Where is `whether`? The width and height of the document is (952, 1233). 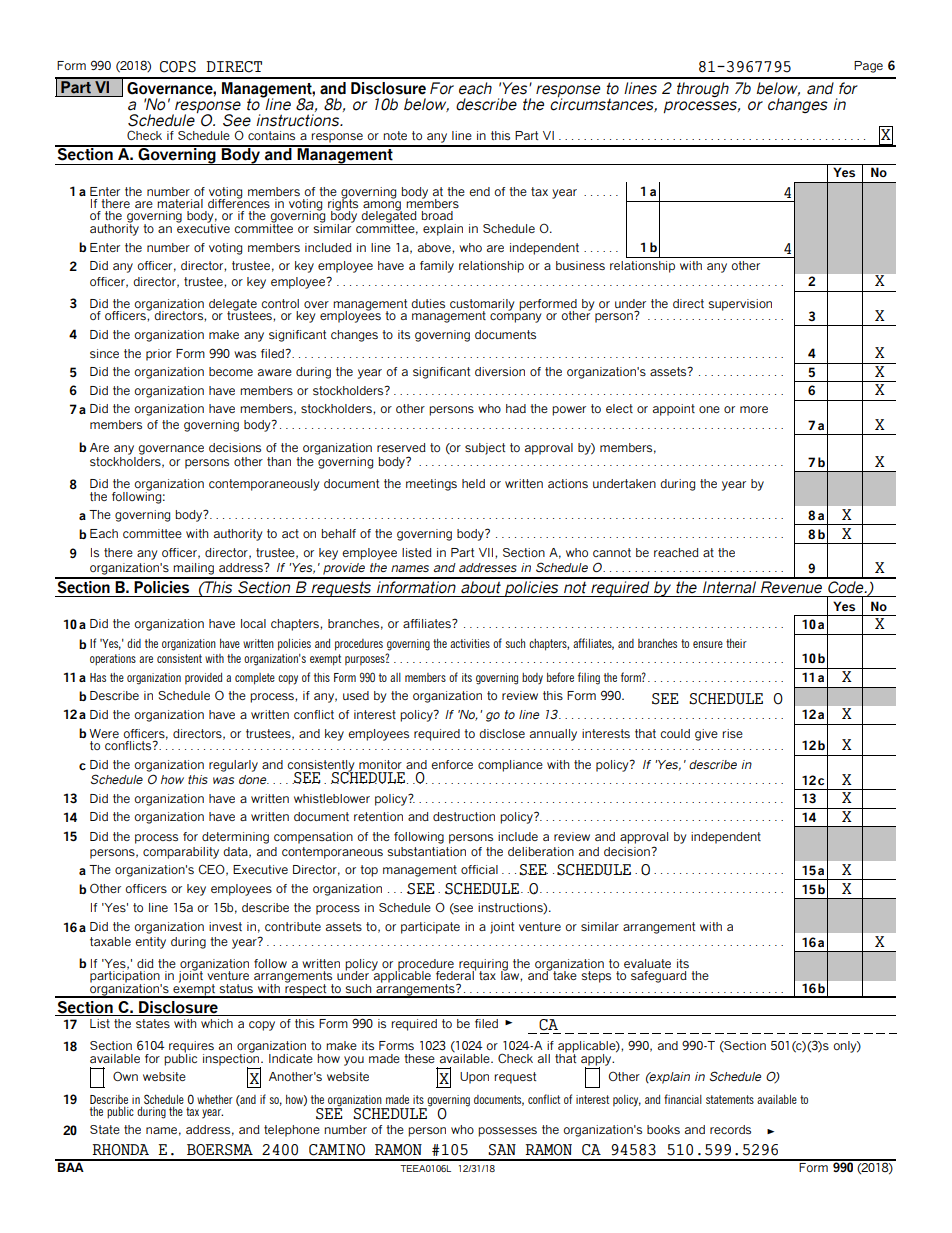 whether is located at coordinates (215, 1099).
